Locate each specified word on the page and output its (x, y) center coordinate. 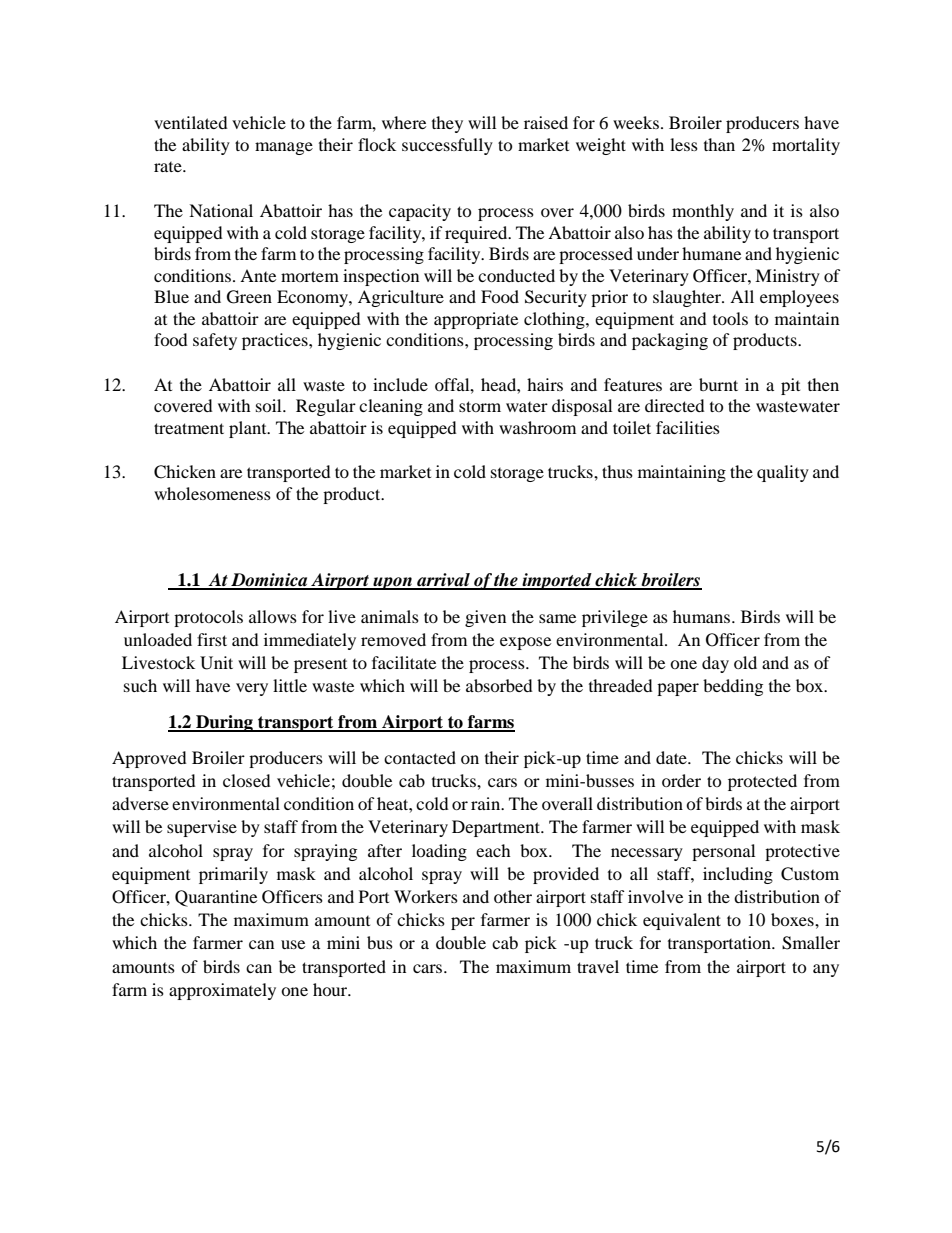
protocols (208, 618)
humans (703, 616)
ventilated (191, 122)
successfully (447, 146)
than (719, 144)
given (485, 618)
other (513, 896)
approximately (222, 991)
